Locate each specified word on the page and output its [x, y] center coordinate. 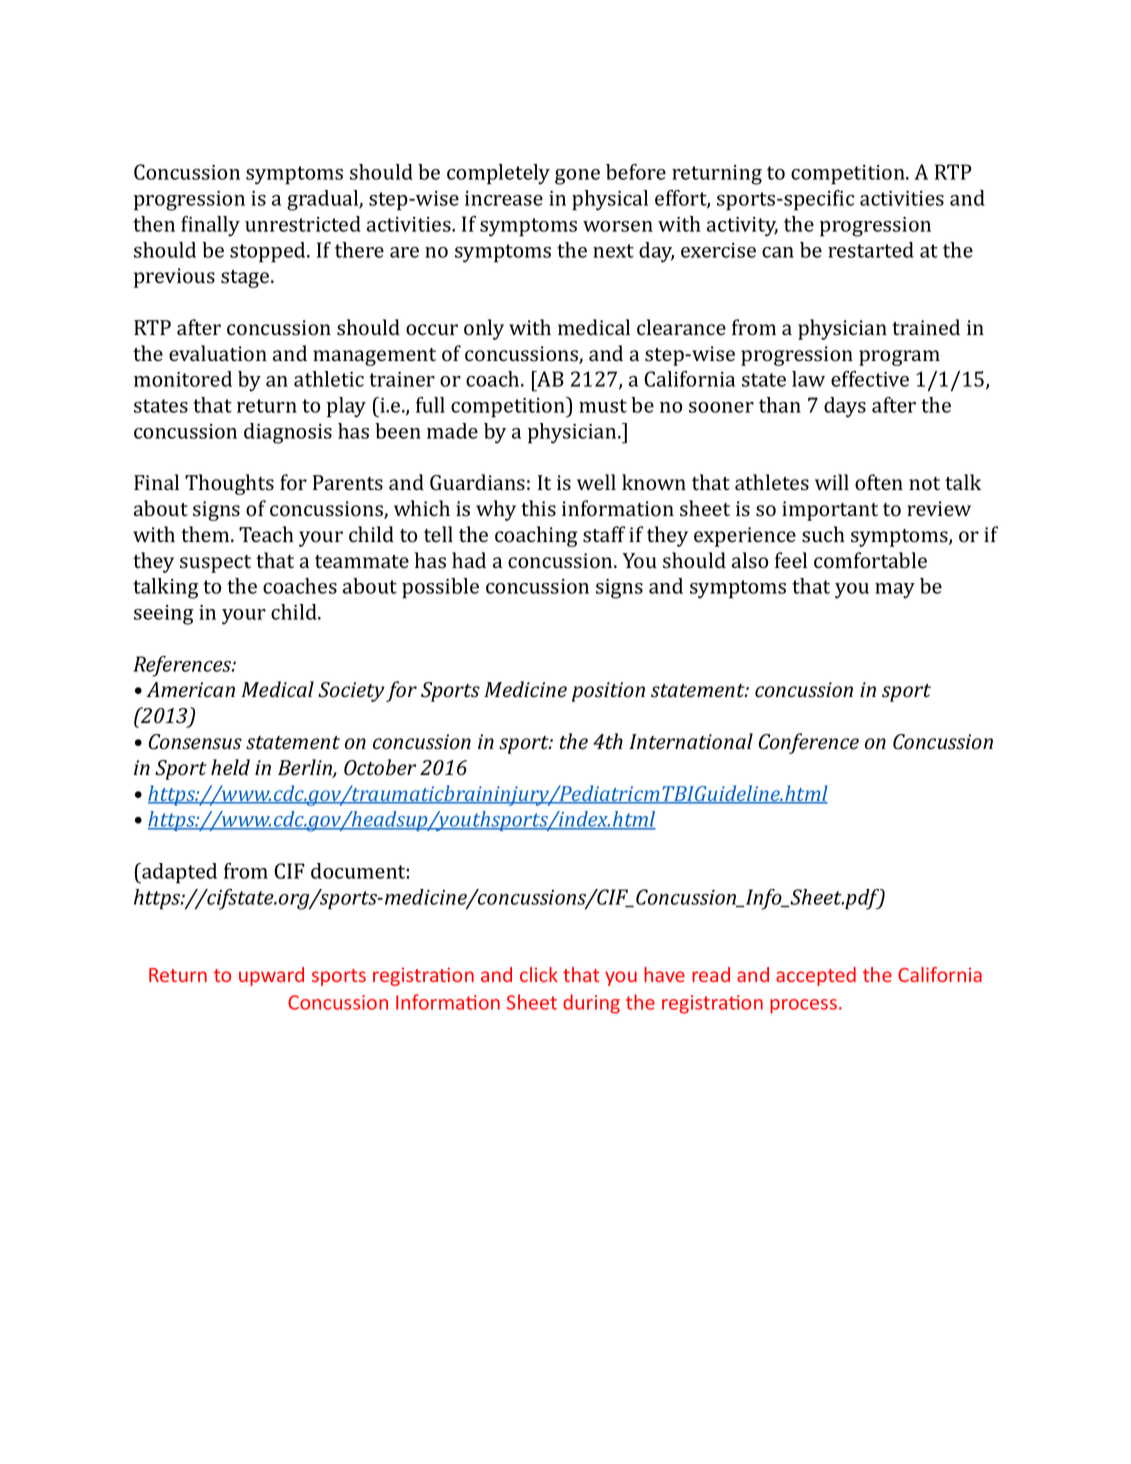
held [230, 767]
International [691, 741]
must [603, 406]
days [845, 407]
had [469, 560]
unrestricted [303, 224]
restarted [871, 250]
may [895, 591]
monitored [183, 379]
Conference [809, 743]
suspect [215, 564]
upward [271, 976]
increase [504, 198]
